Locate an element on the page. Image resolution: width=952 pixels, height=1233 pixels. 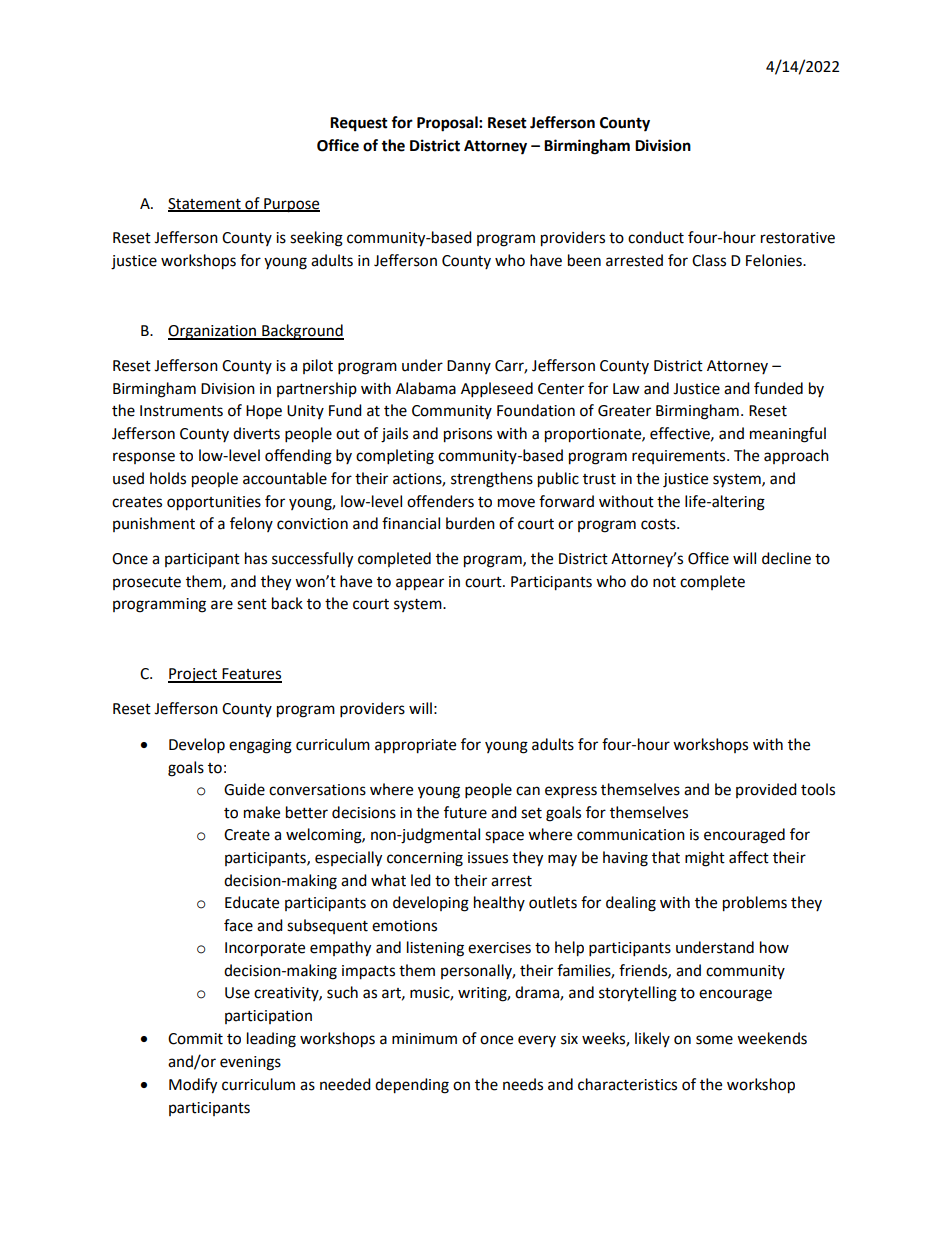
requirements is located at coordinates (680, 457).
